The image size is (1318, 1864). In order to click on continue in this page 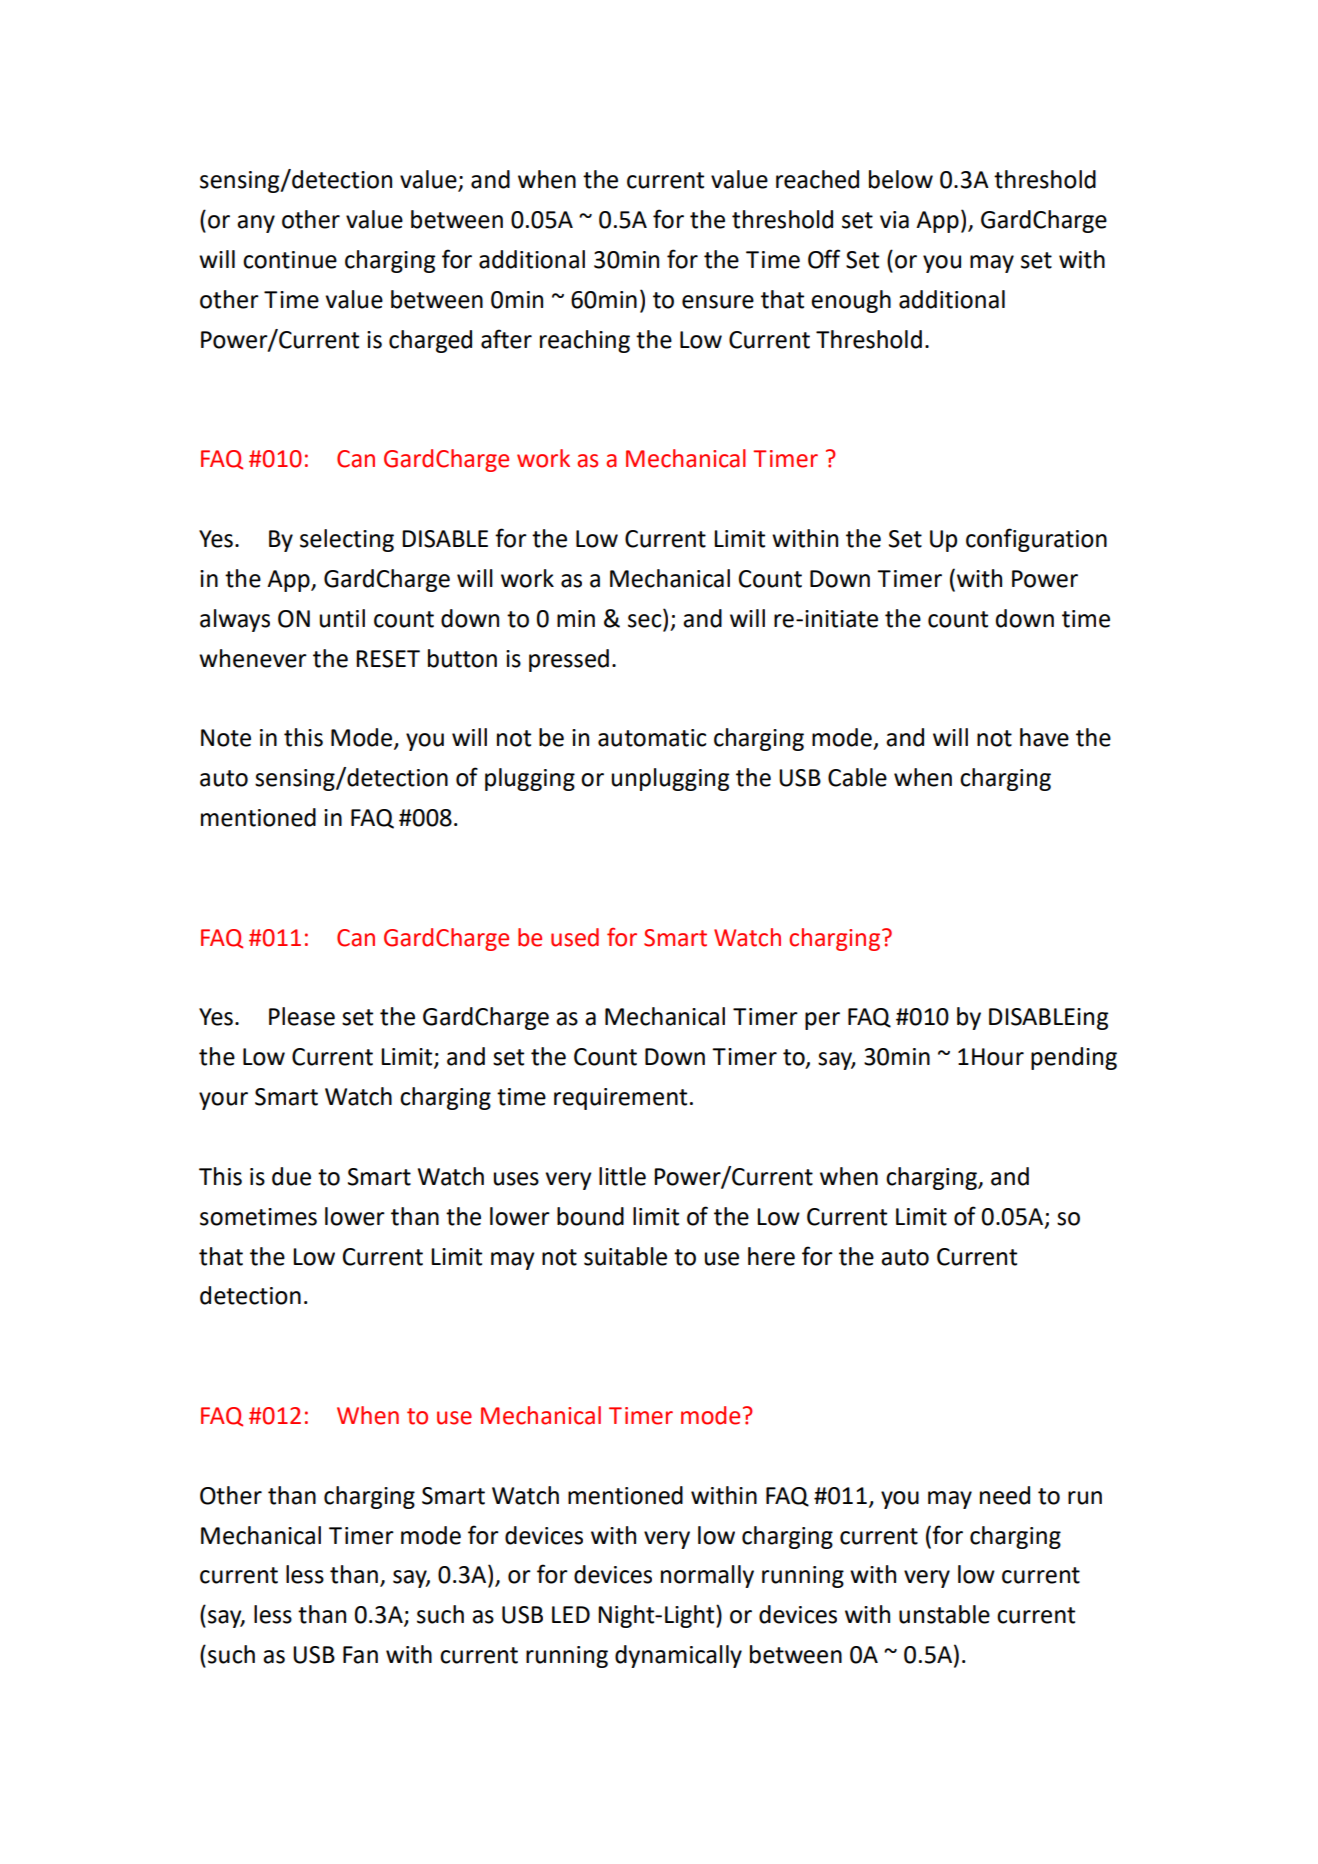, I will do `click(290, 260)`.
